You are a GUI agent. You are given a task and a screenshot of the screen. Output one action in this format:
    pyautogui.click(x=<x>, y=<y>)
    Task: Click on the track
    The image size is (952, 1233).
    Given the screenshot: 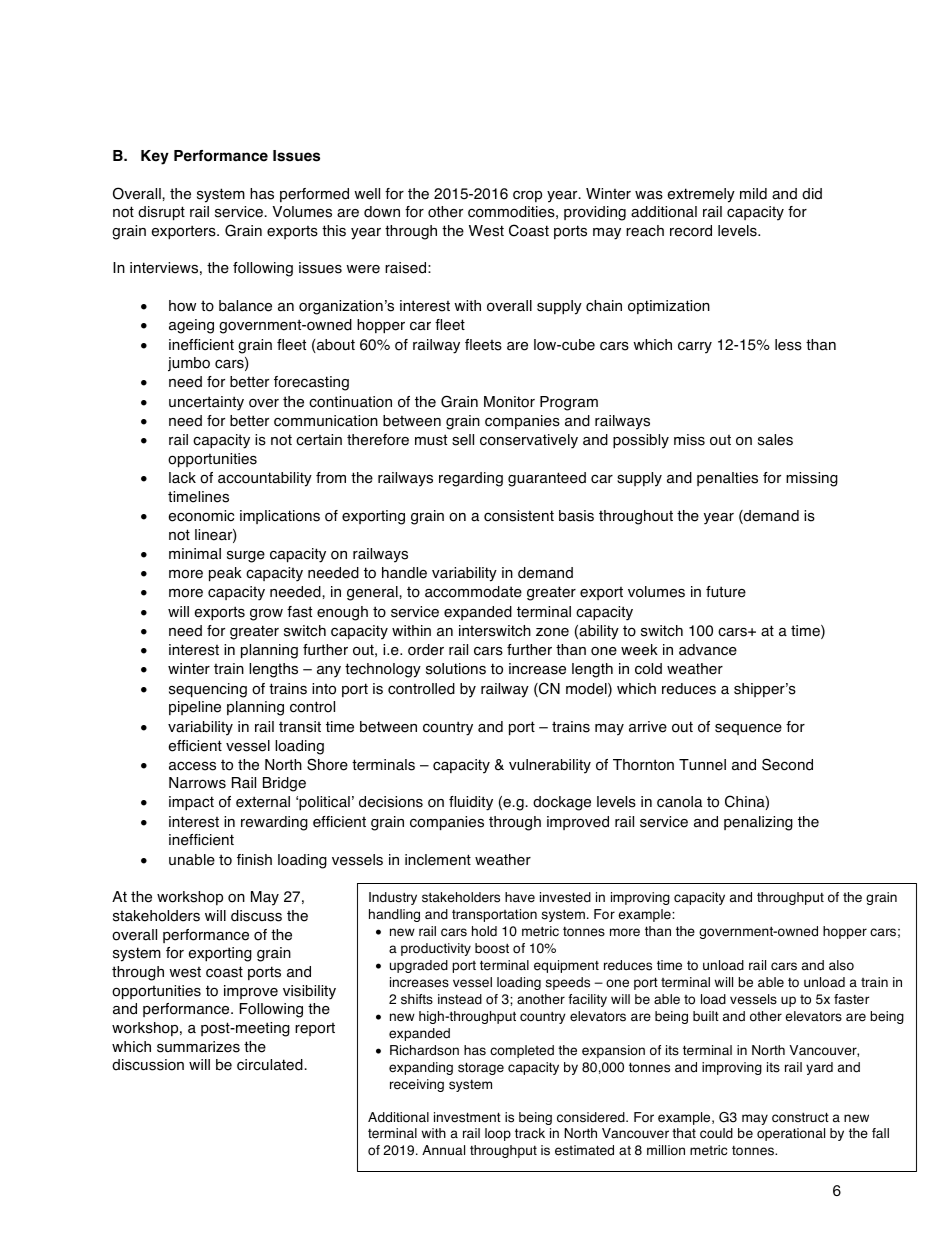 What is the action you would take?
    pyautogui.click(x=530, y=1133)
